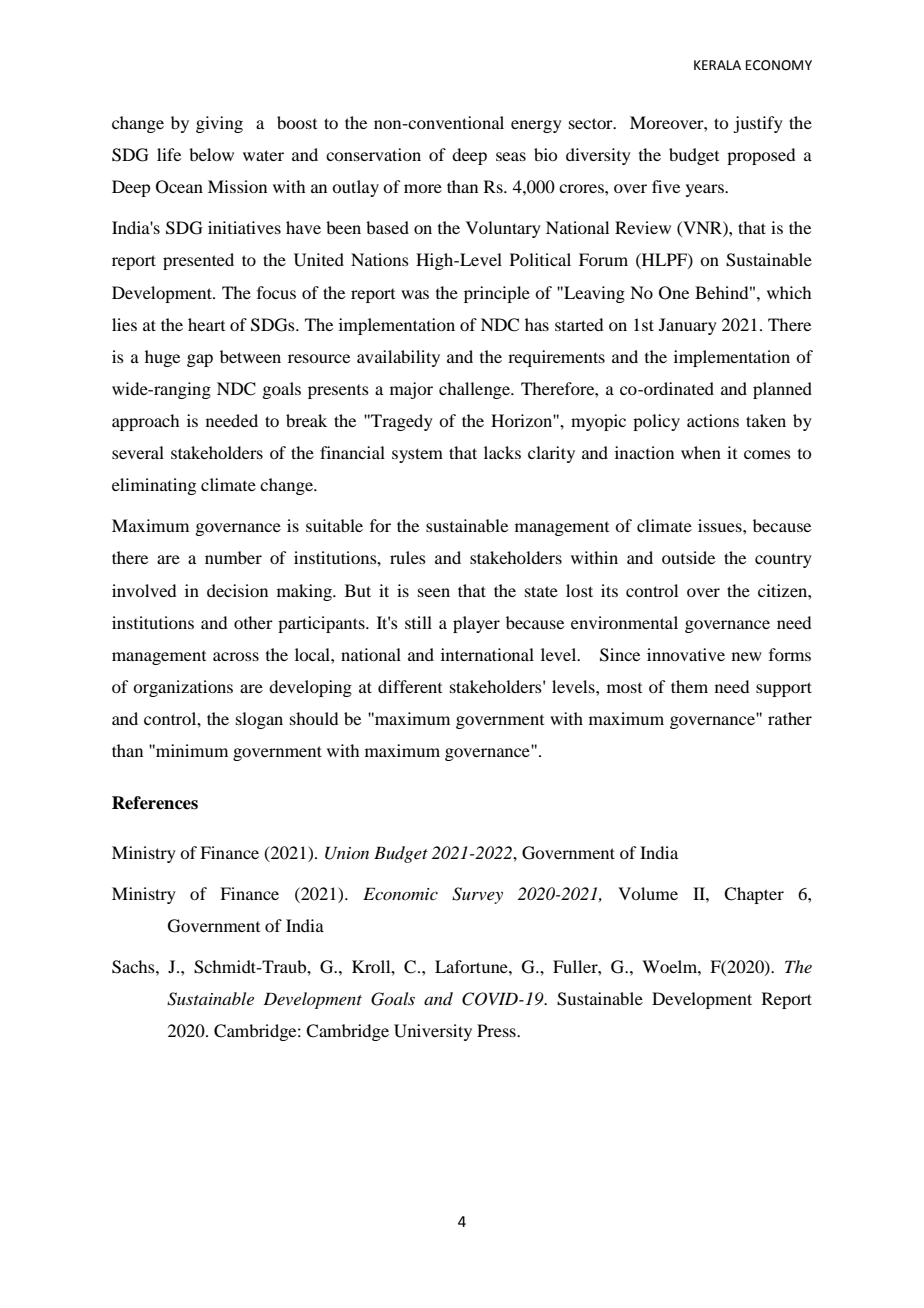 The width and height of the screenshot is (924, 1308). Describe the element at coordinates (200, 360) in the screenshot. I see `gap` at that location.
